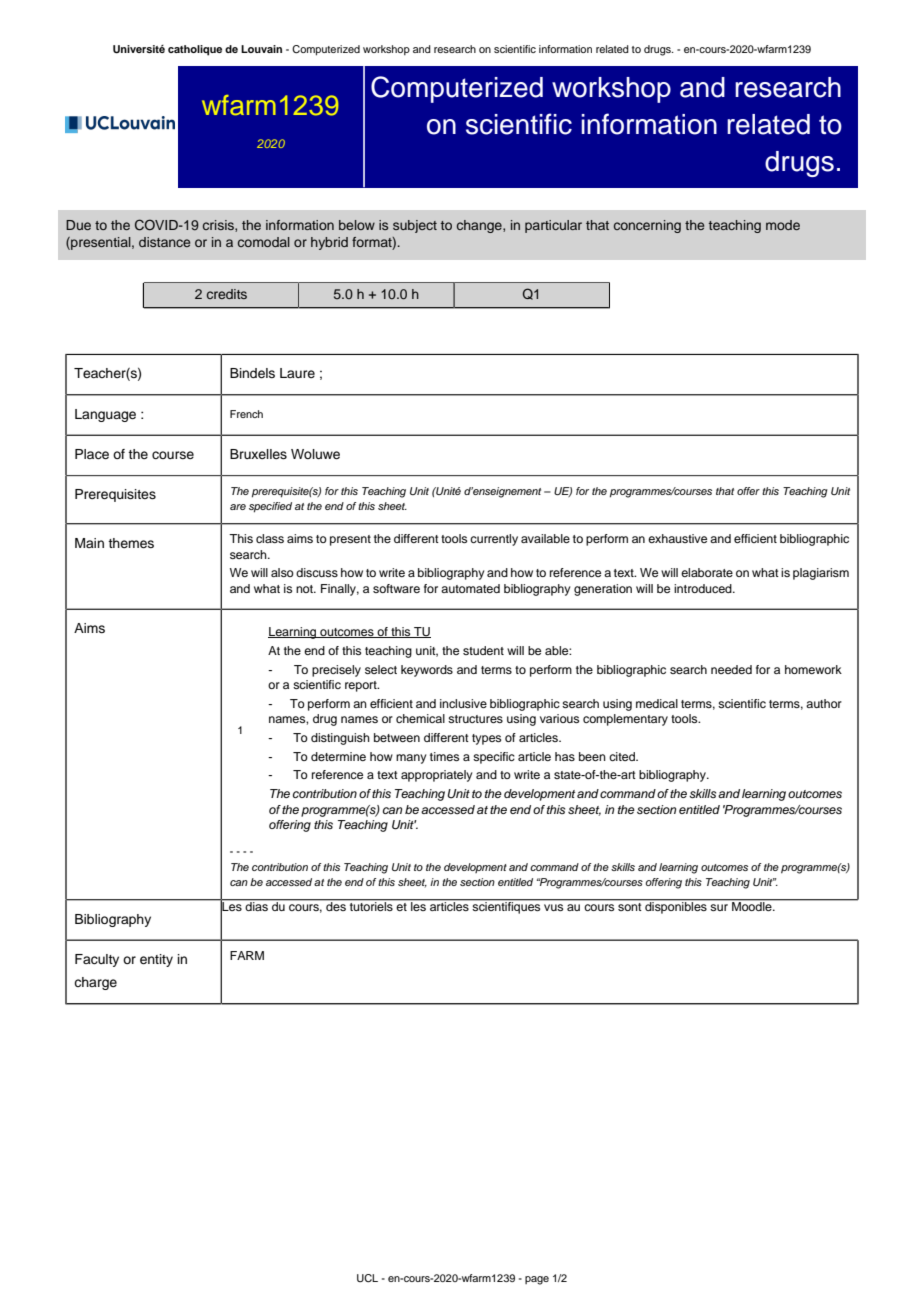 The height and width of the document is (1308, 924). What do you see at coordinates (415, 226) in the document?
I see `subject` at bounding box center [415, 226].
